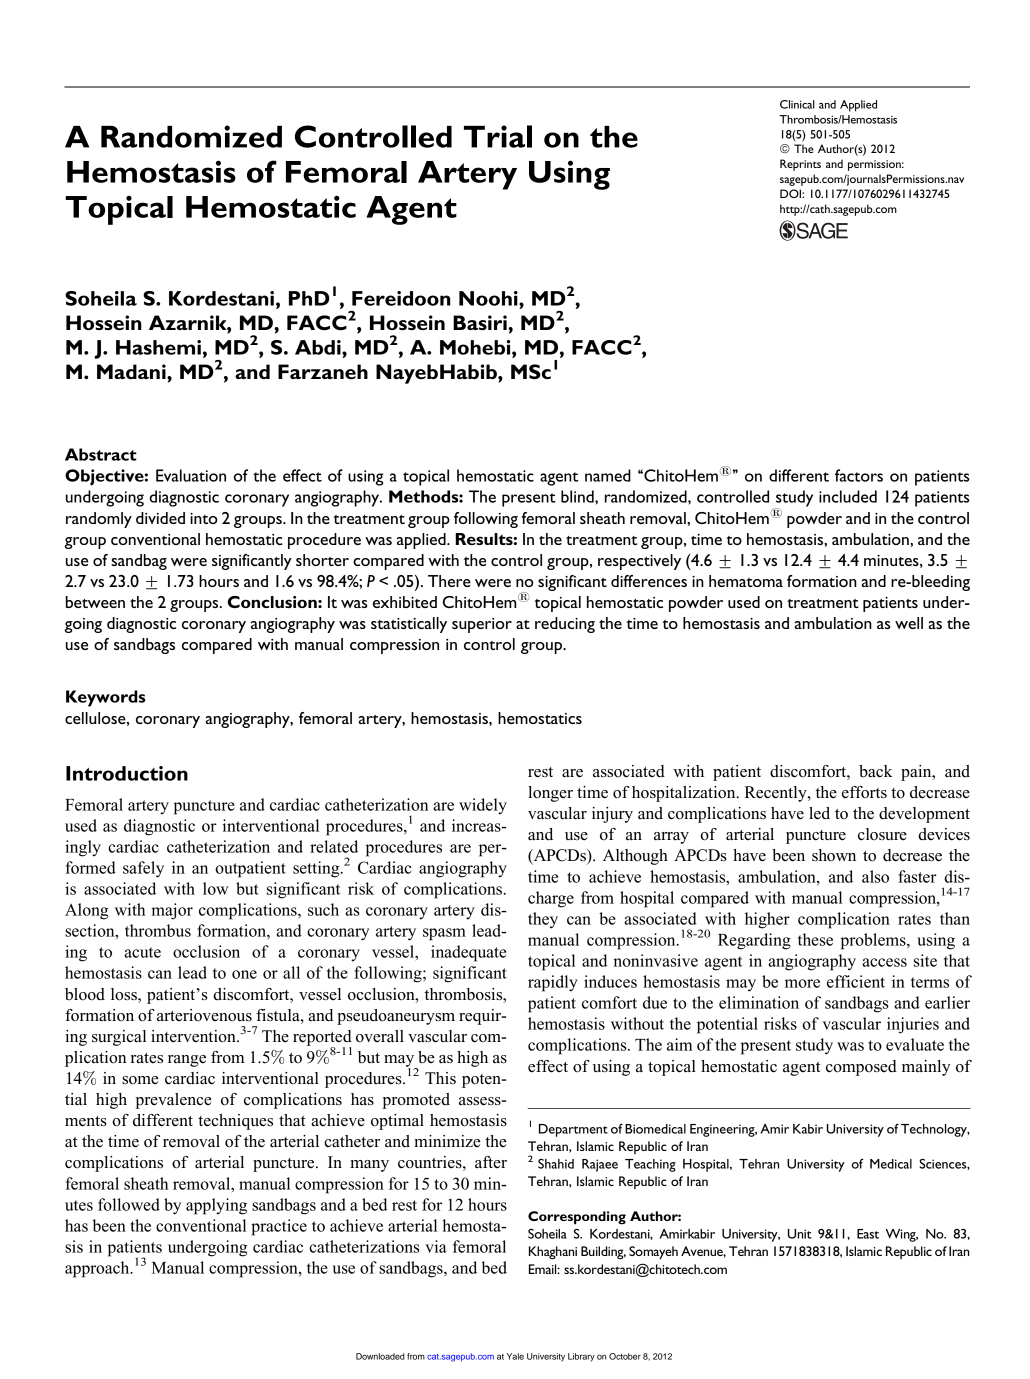 Image resolution: width=1030 pixels, height=1379 pixels. I want to click on practice, so click(279, 1227).
